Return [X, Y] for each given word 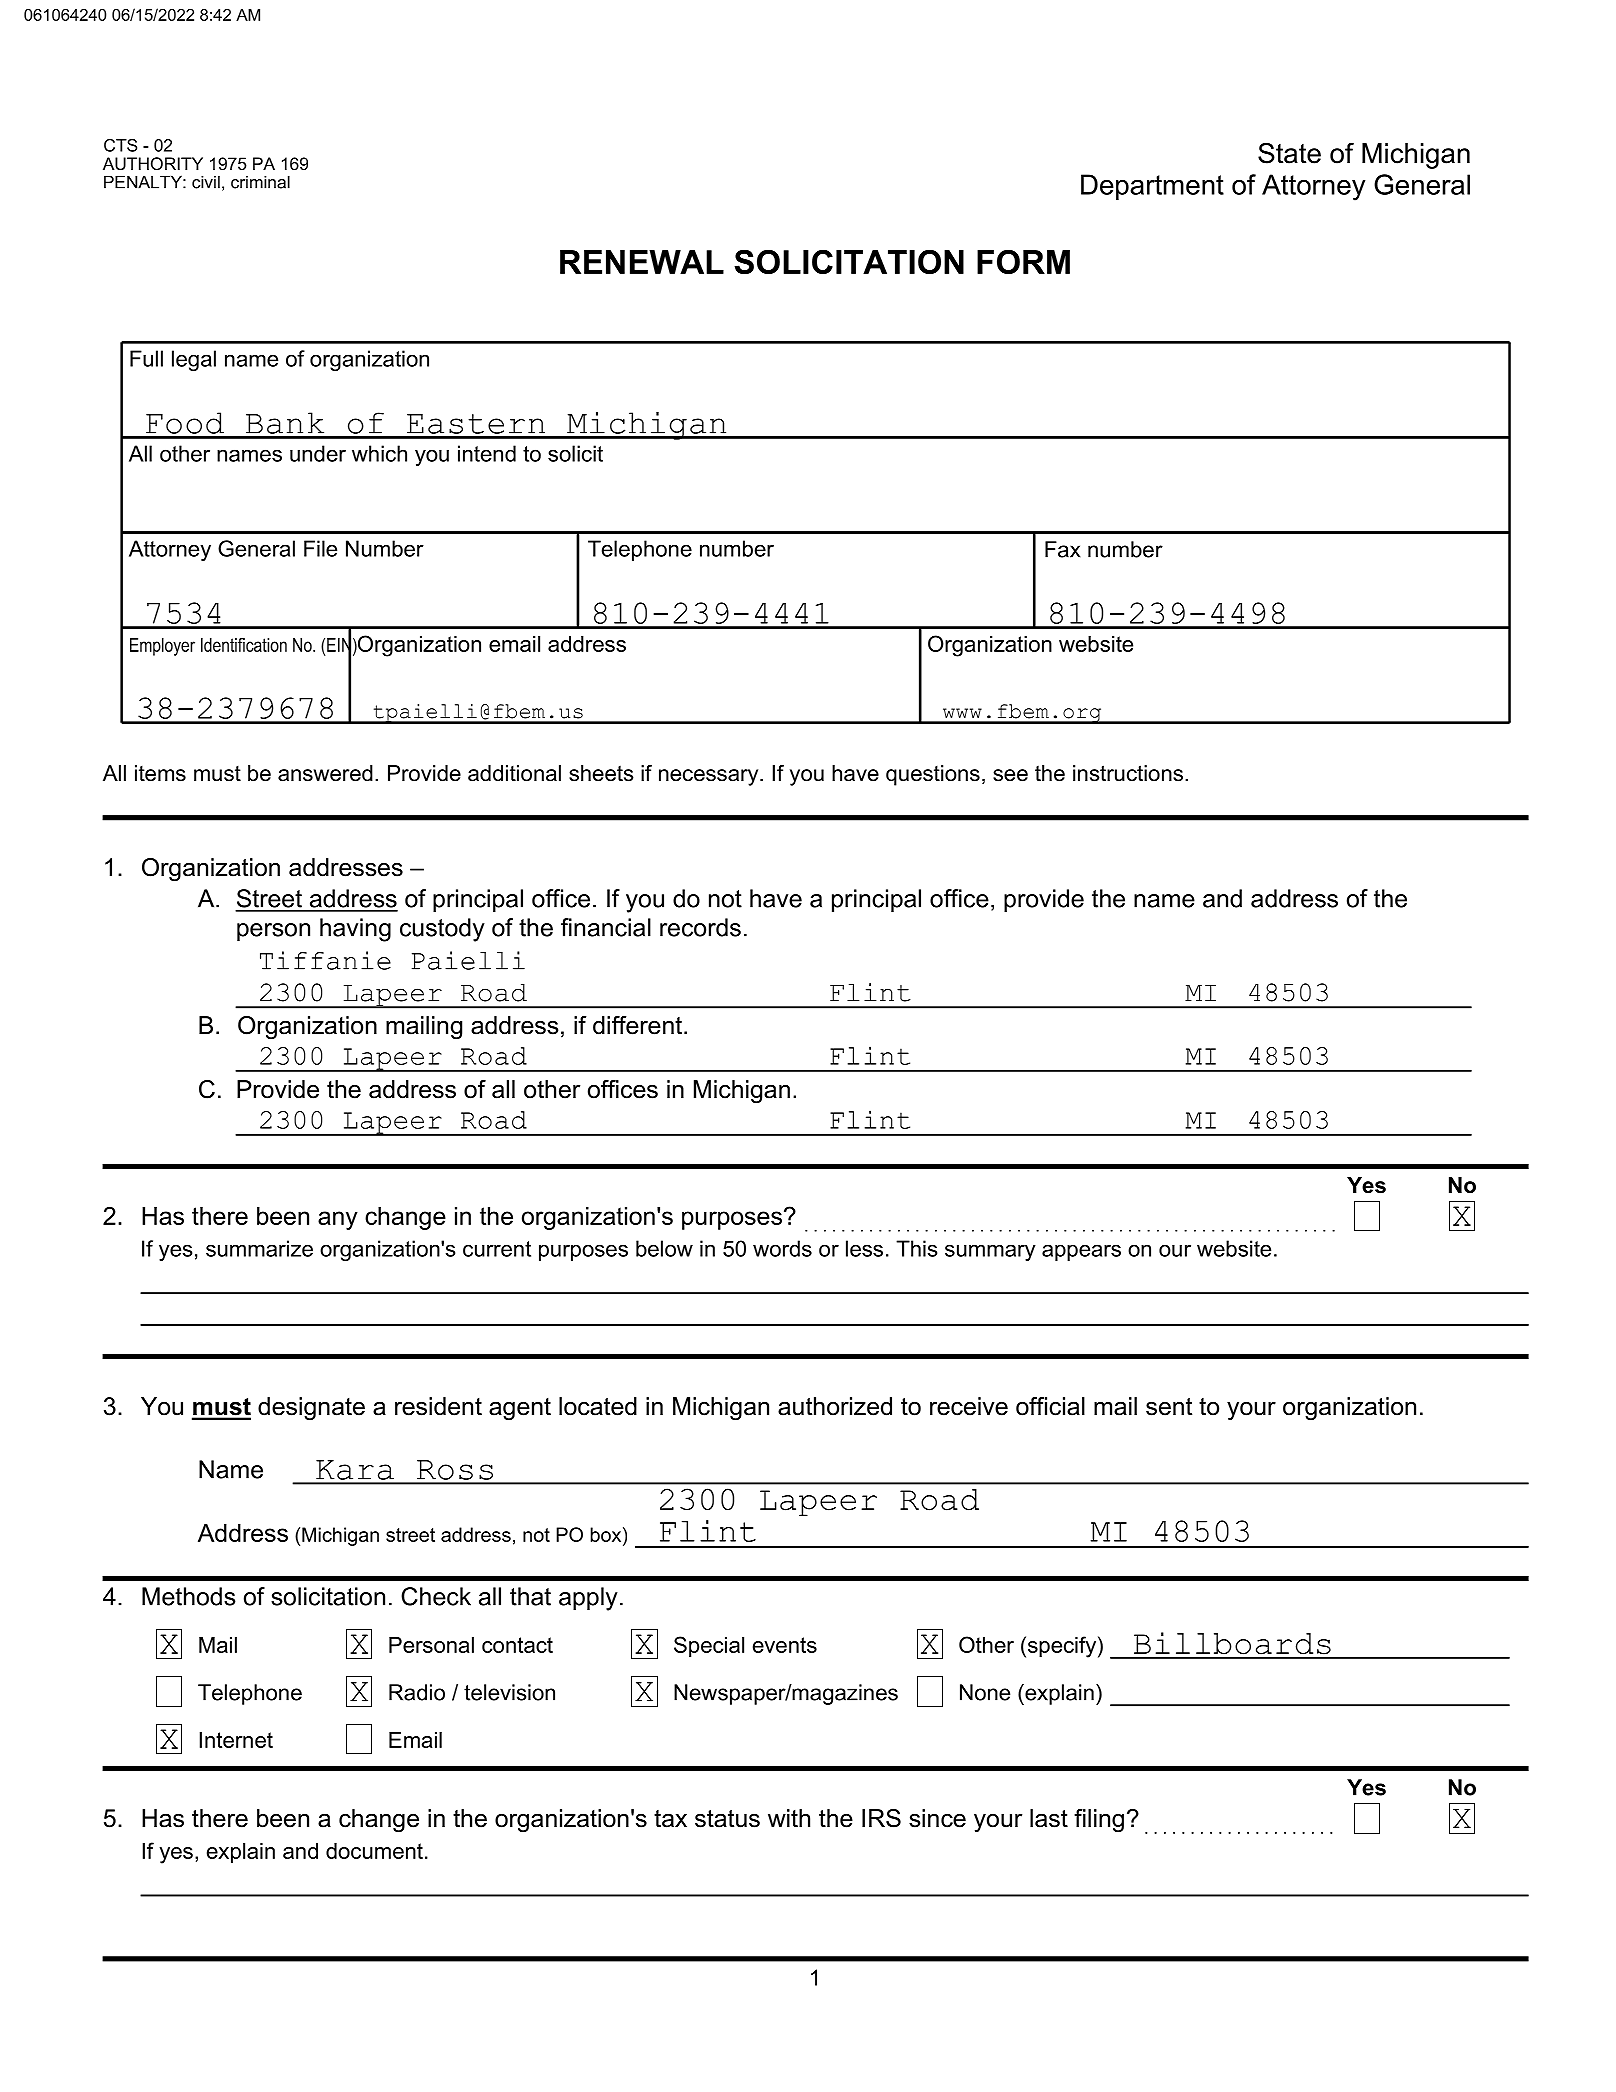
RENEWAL [642, 262]
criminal [260, 182]
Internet [236, 1740]
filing [1099, 1821]
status [727, 1819]
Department [1152, 187]
